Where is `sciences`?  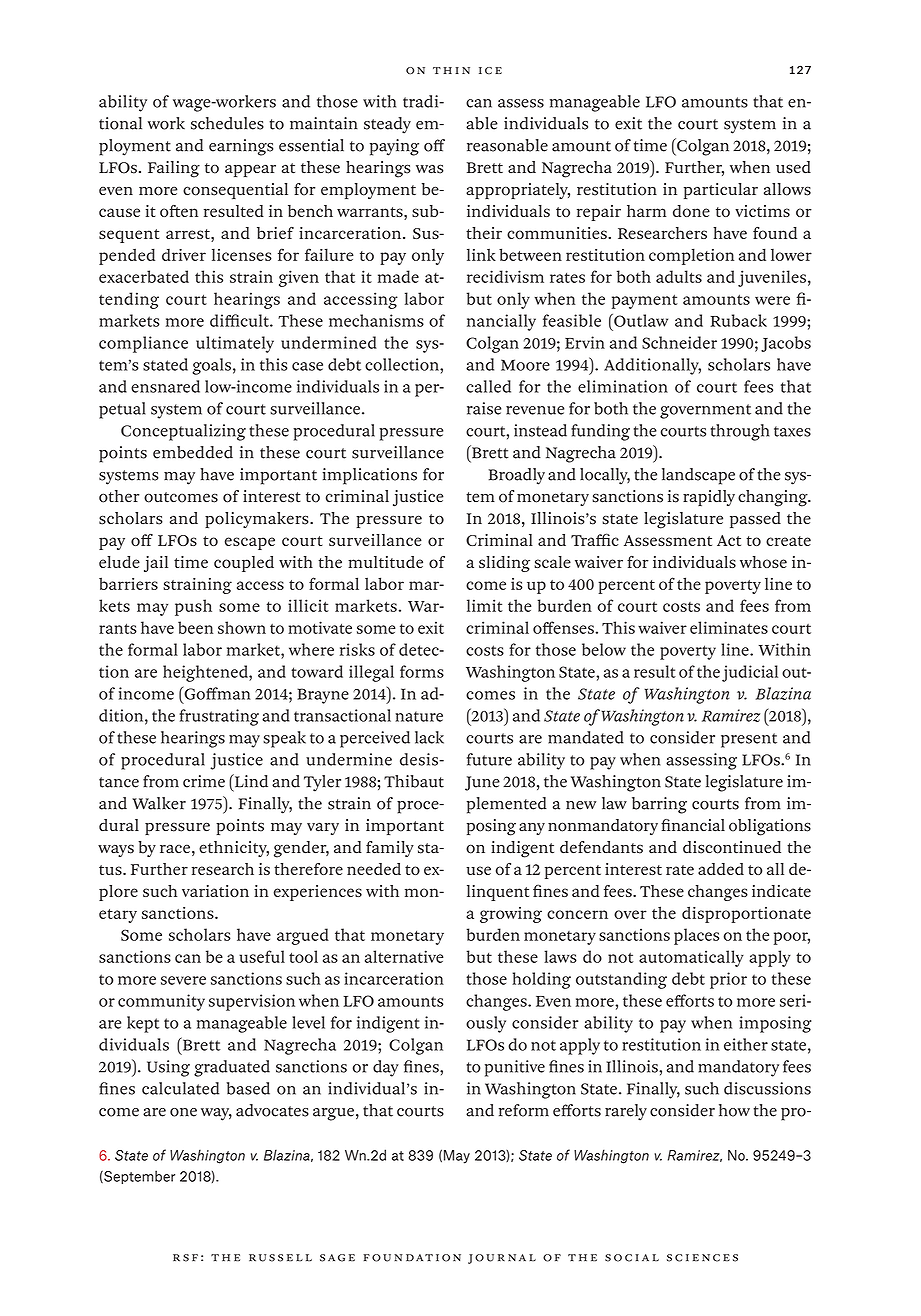 sciences is located at coordinates (702, 1258).
